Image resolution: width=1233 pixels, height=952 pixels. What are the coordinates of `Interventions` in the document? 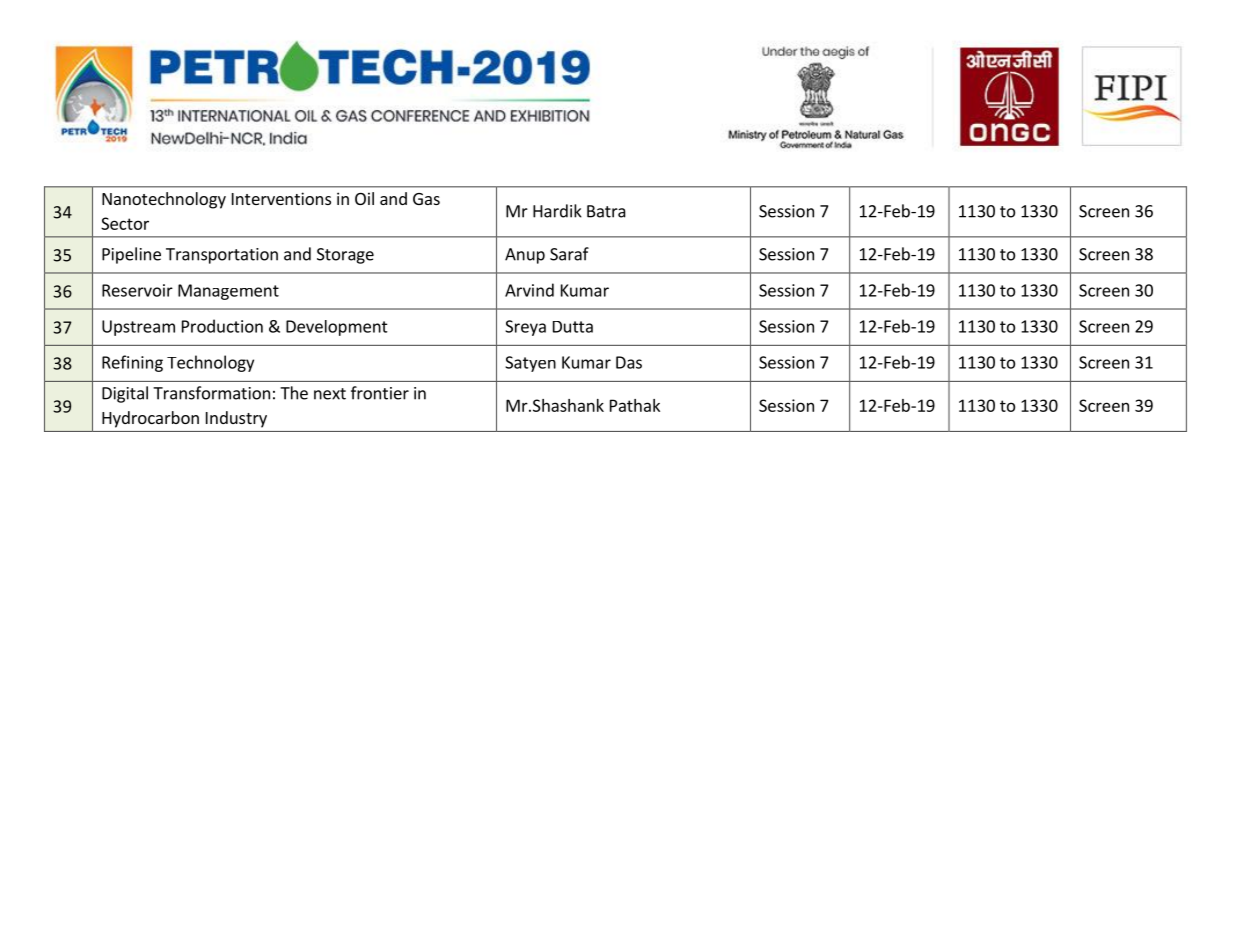 It's located at (281, 198).
